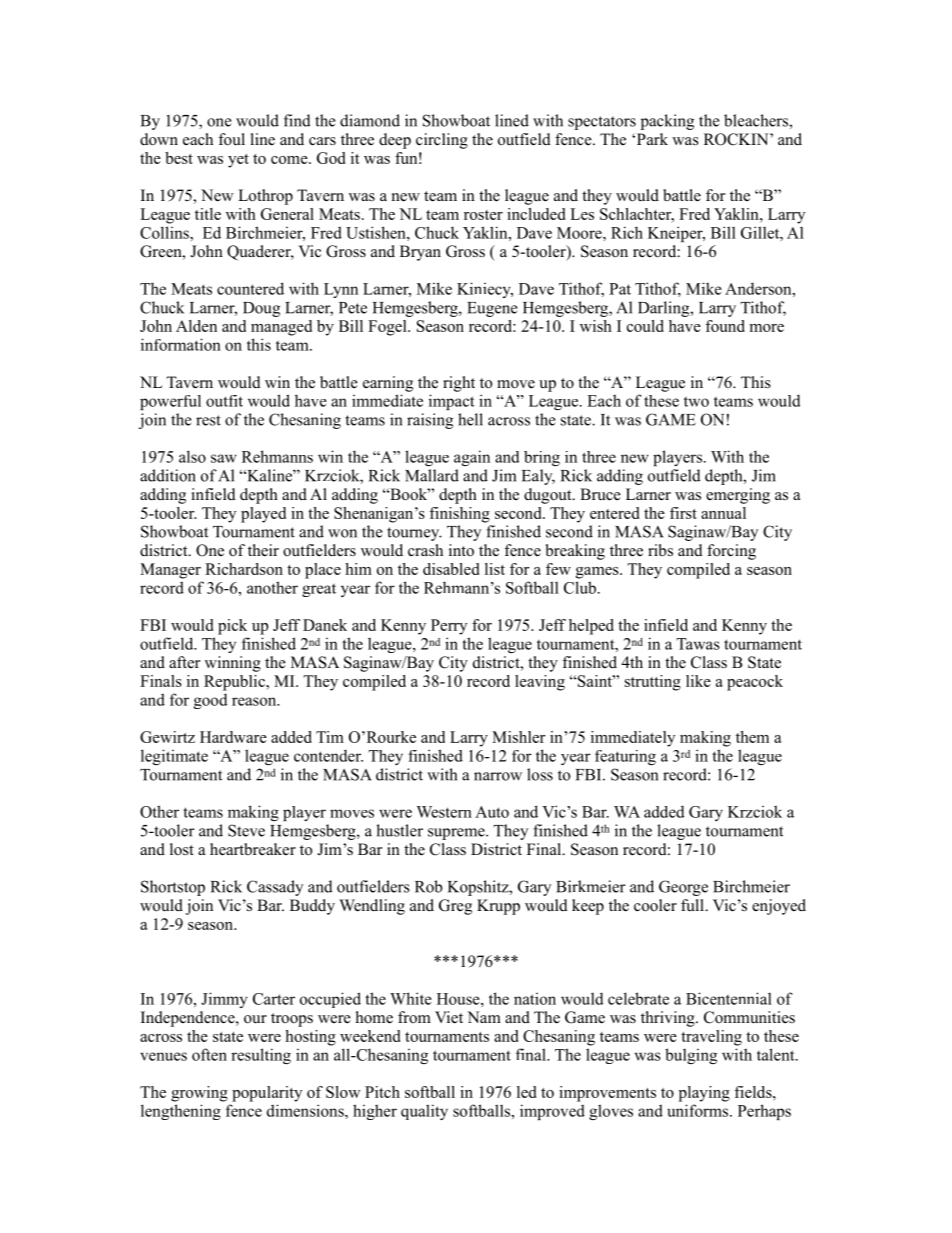 Image resolution: width=952 pixels, height=1233 pixels. I want to click on emerging, so click(738, 496).
